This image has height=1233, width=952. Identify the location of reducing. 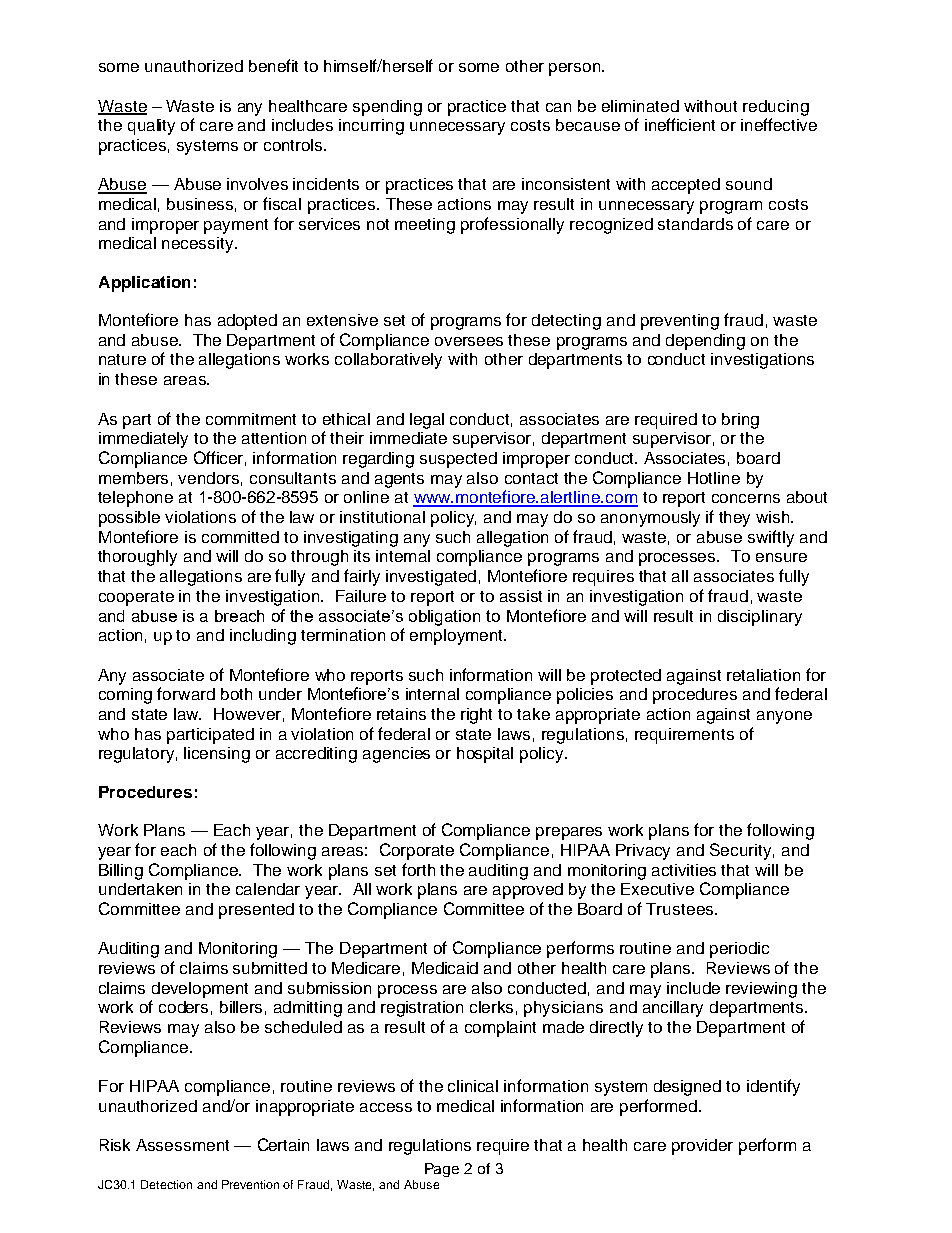
(776, 108).
